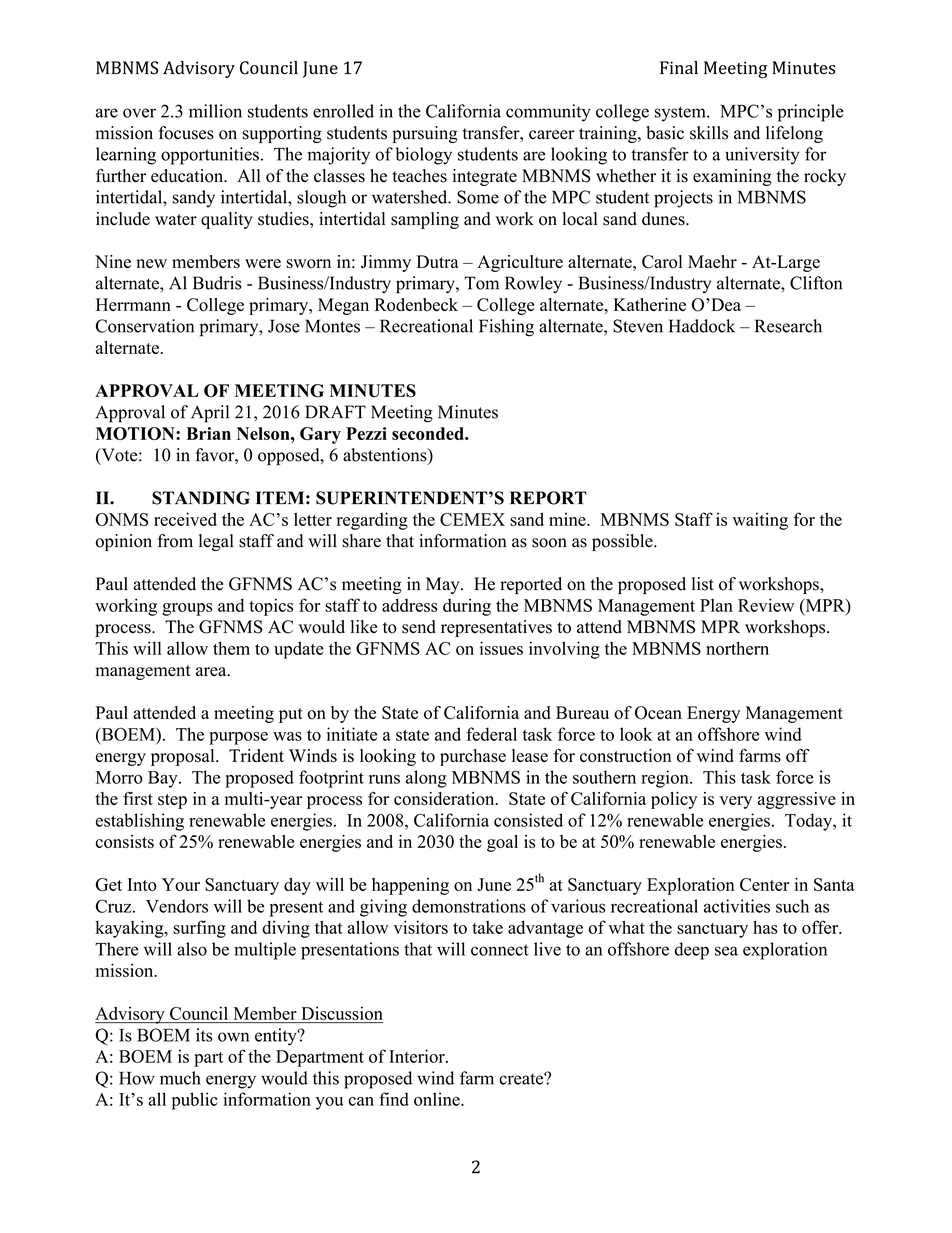  Describe the element at coordinates (709, 133) in the document. I see `skills` at that location.
